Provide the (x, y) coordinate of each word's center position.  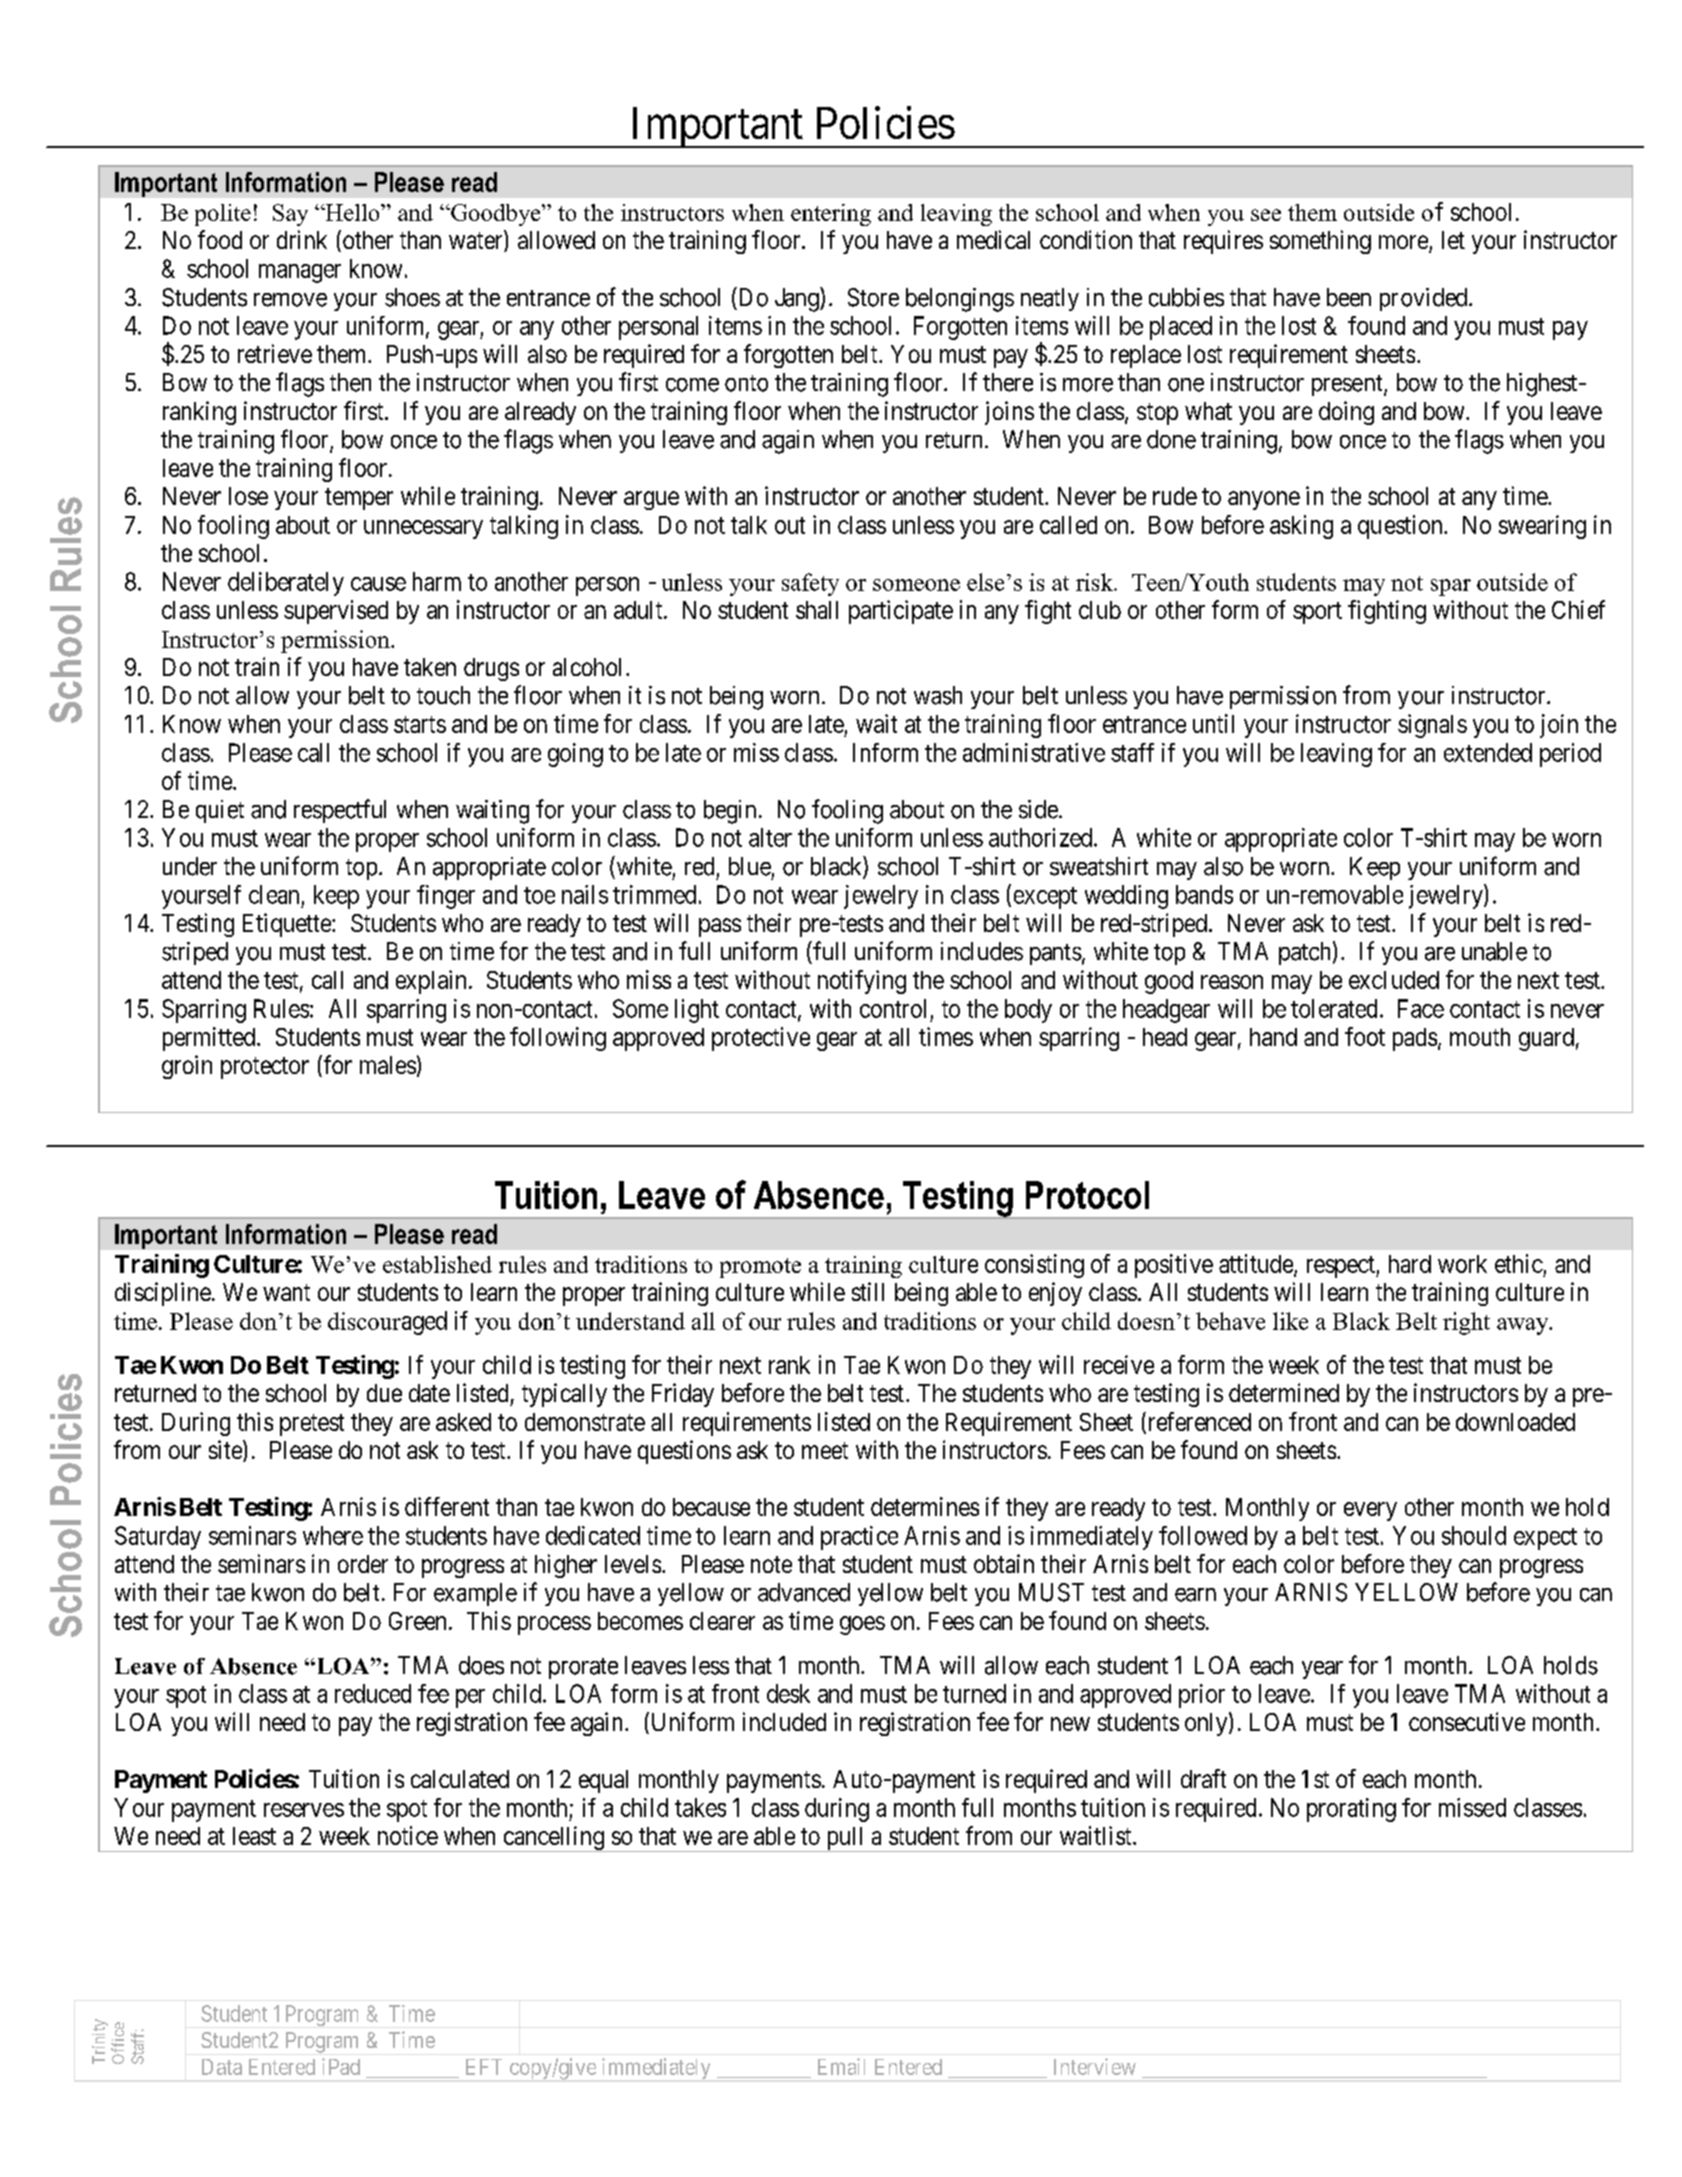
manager (300, 273)
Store (873, 297)
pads (1415, 1039)
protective (761, 1039)
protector (265, 1068)
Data (222, 2067)
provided (1425, 299)
